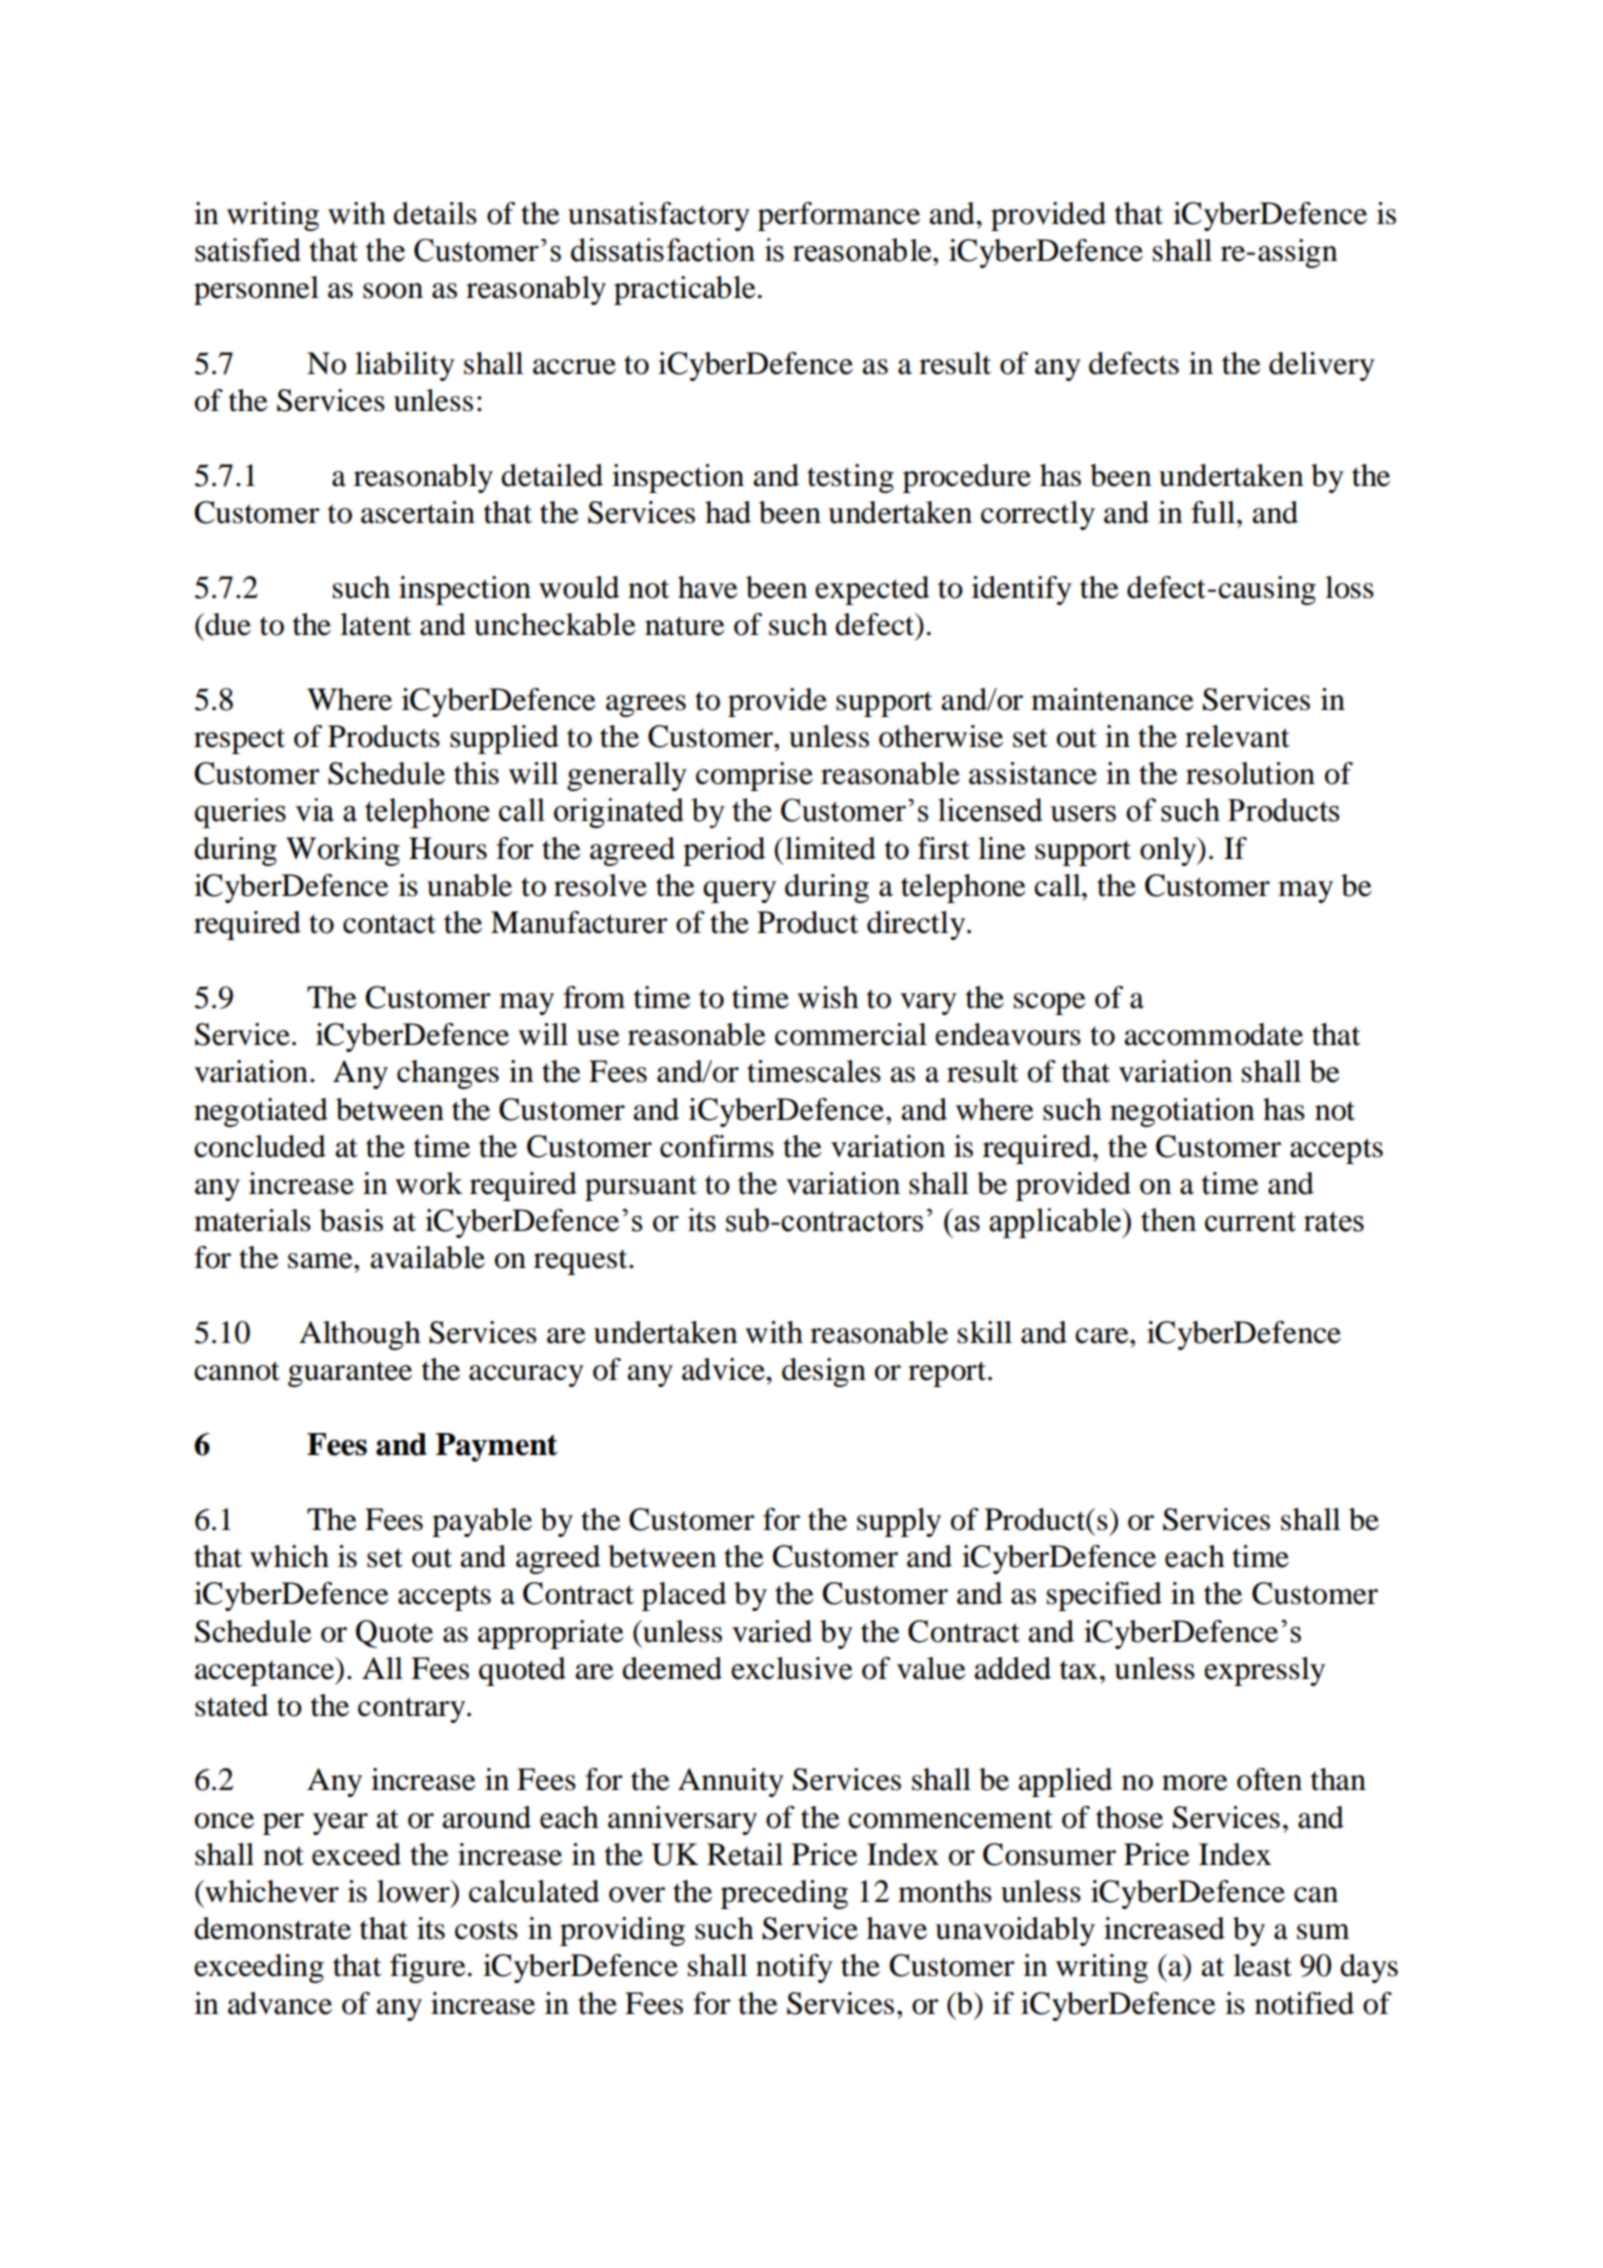  What do you see at coordinates (1322, 366) in the document?
I see `delivery` at bounding box center [1322, 366].
